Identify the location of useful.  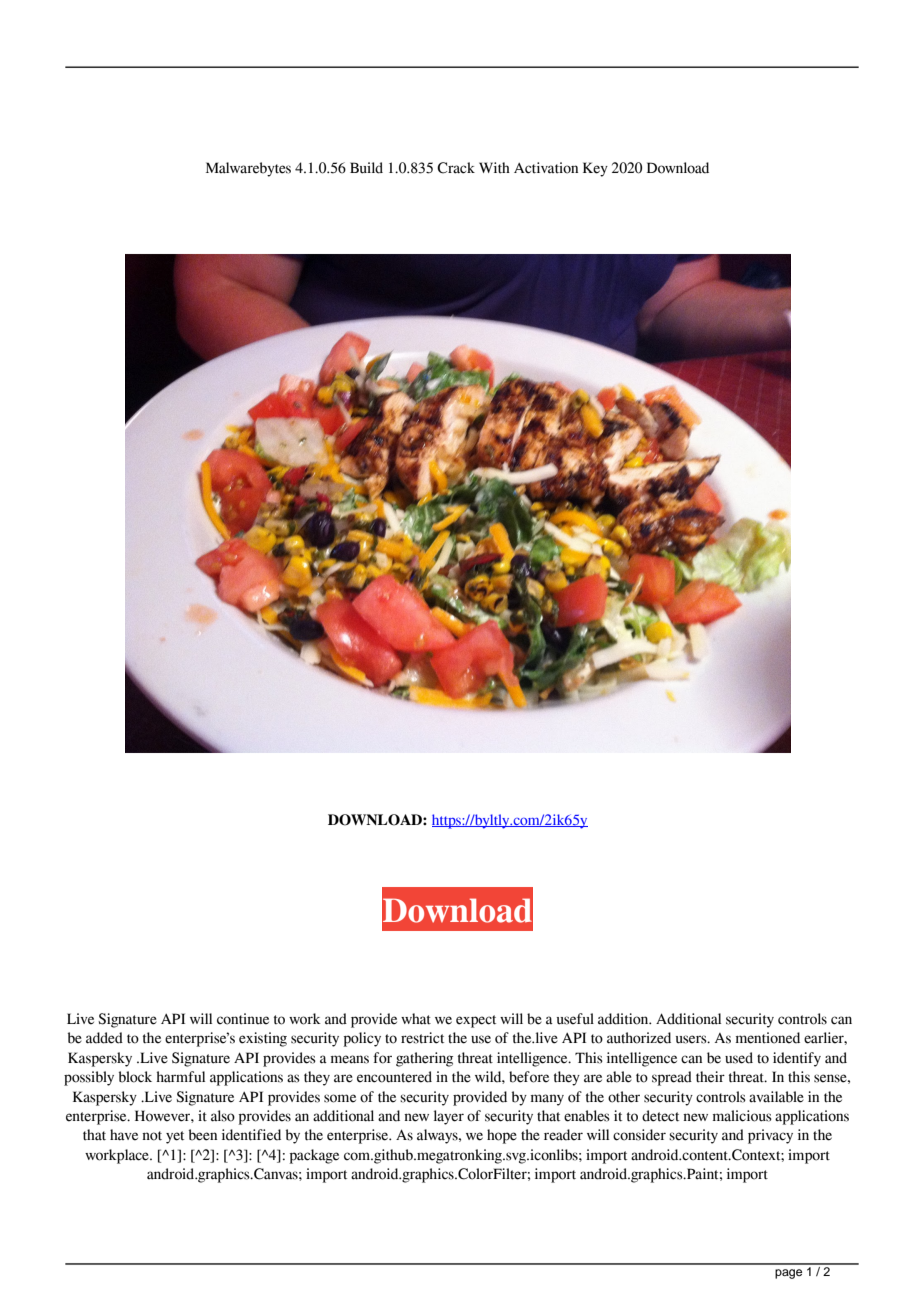
(575, 1019).
